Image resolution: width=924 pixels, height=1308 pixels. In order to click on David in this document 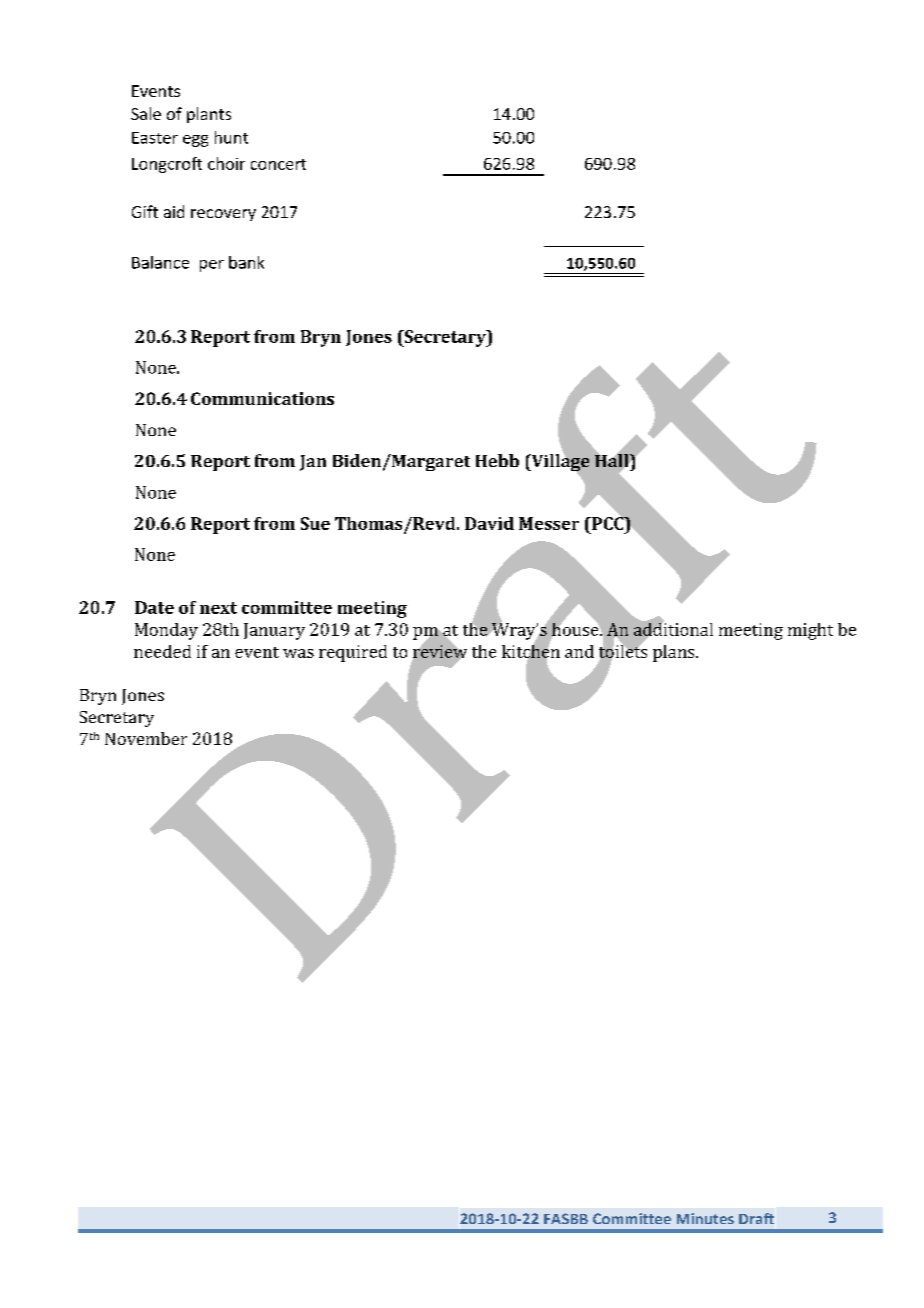, I will do `click(489, 523)`.
